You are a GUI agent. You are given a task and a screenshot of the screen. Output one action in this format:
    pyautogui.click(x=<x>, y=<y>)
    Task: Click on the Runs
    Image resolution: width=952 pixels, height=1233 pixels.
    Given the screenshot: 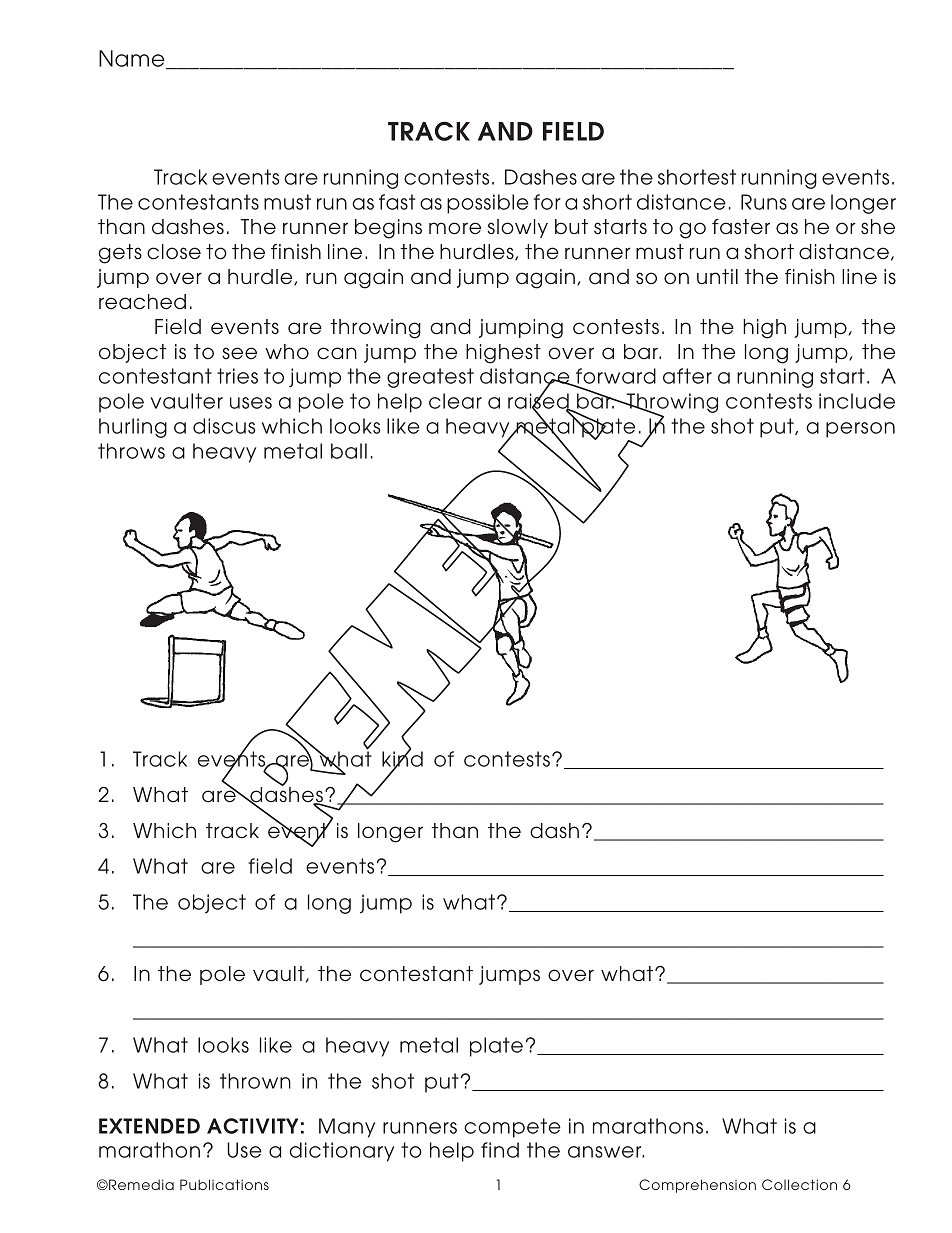 What is the action you would take?
    pyautogui.click(x=764, y=202)
